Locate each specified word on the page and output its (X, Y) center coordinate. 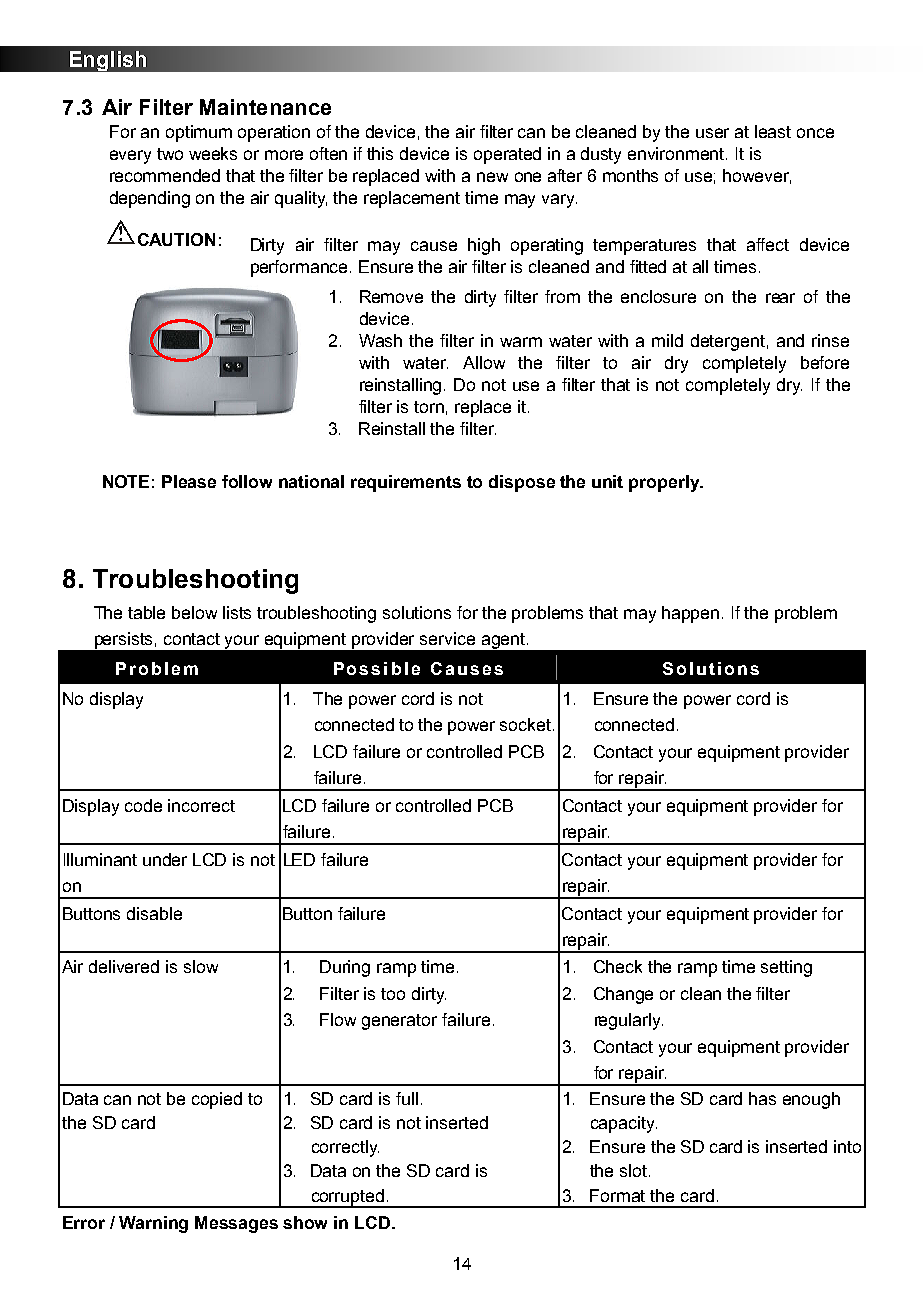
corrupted (347, 1198)
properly (665, 483)
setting (786, 968)
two (170, 154)
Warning (153, 1224)
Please (189, 481)
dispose (522, 483)
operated (507, 155)
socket (527, 724)
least (773, 131)
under (165, 859)
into (847, 1146)
